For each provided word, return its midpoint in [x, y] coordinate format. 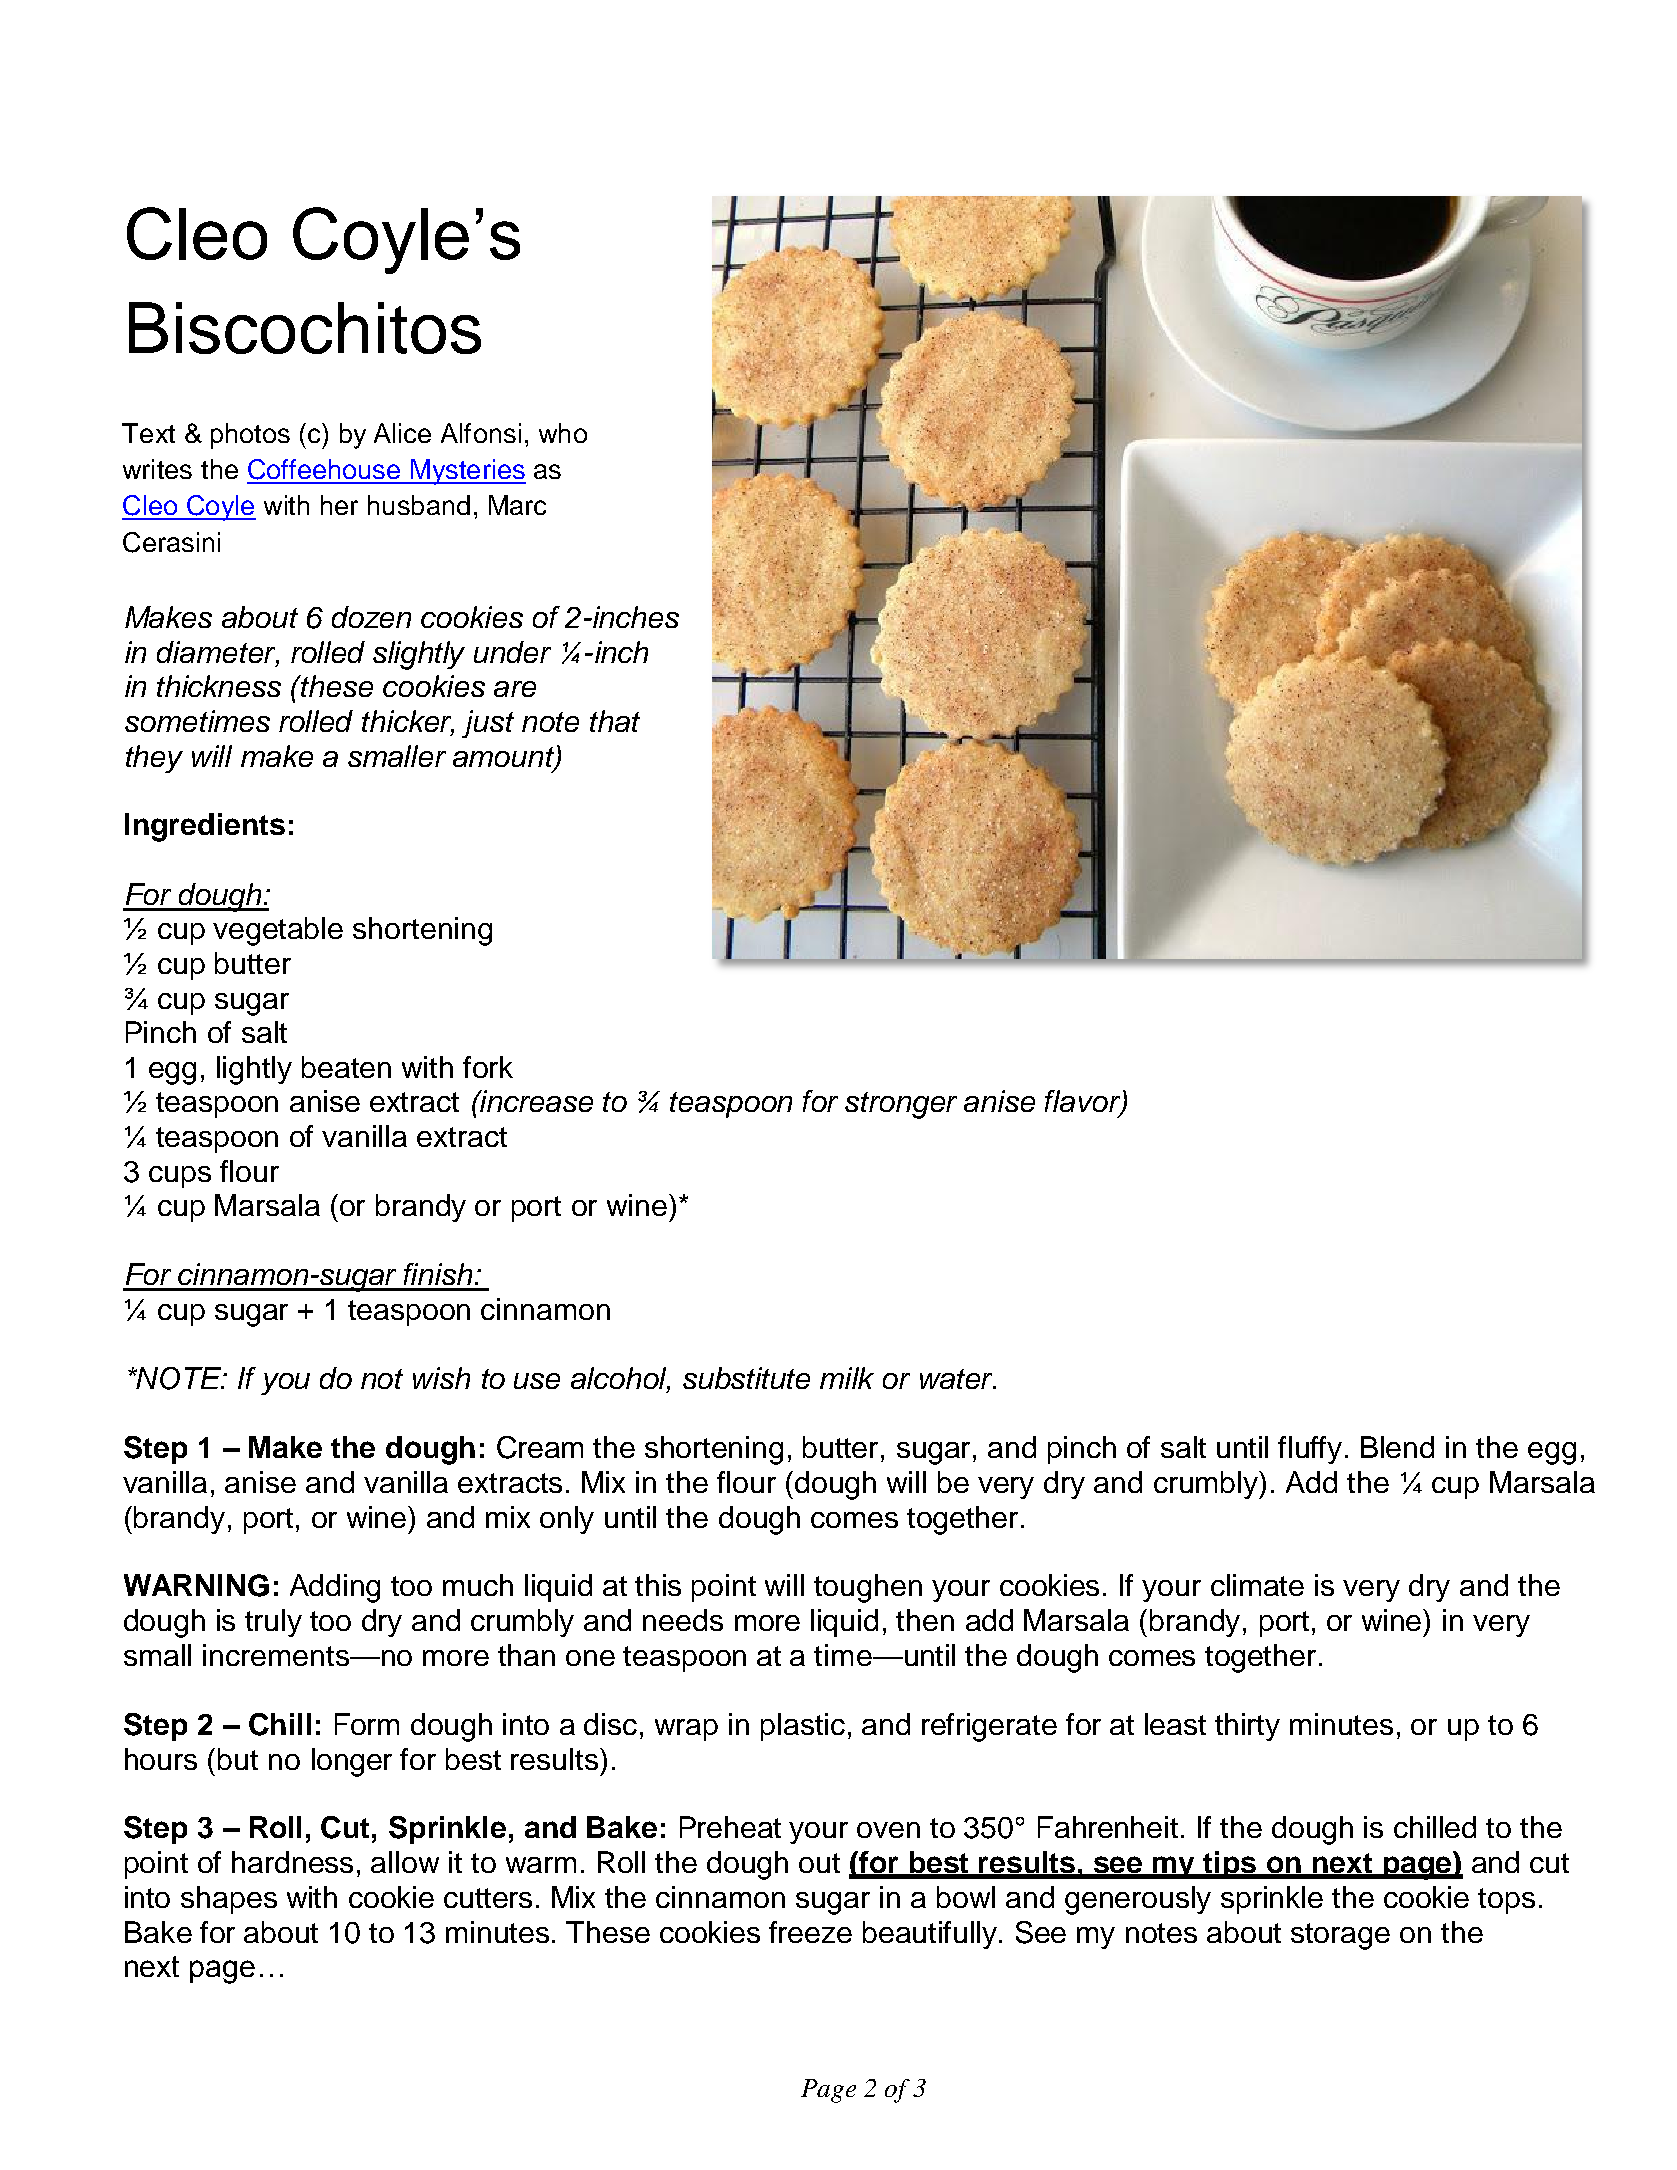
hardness [292, 1862]
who [563, 433]
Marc [517, 505]
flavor [1084, 1102]
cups [180, 1177]
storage [1340, 1936]
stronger [901, 1105]
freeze [810, 1932]
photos [250, 436]
